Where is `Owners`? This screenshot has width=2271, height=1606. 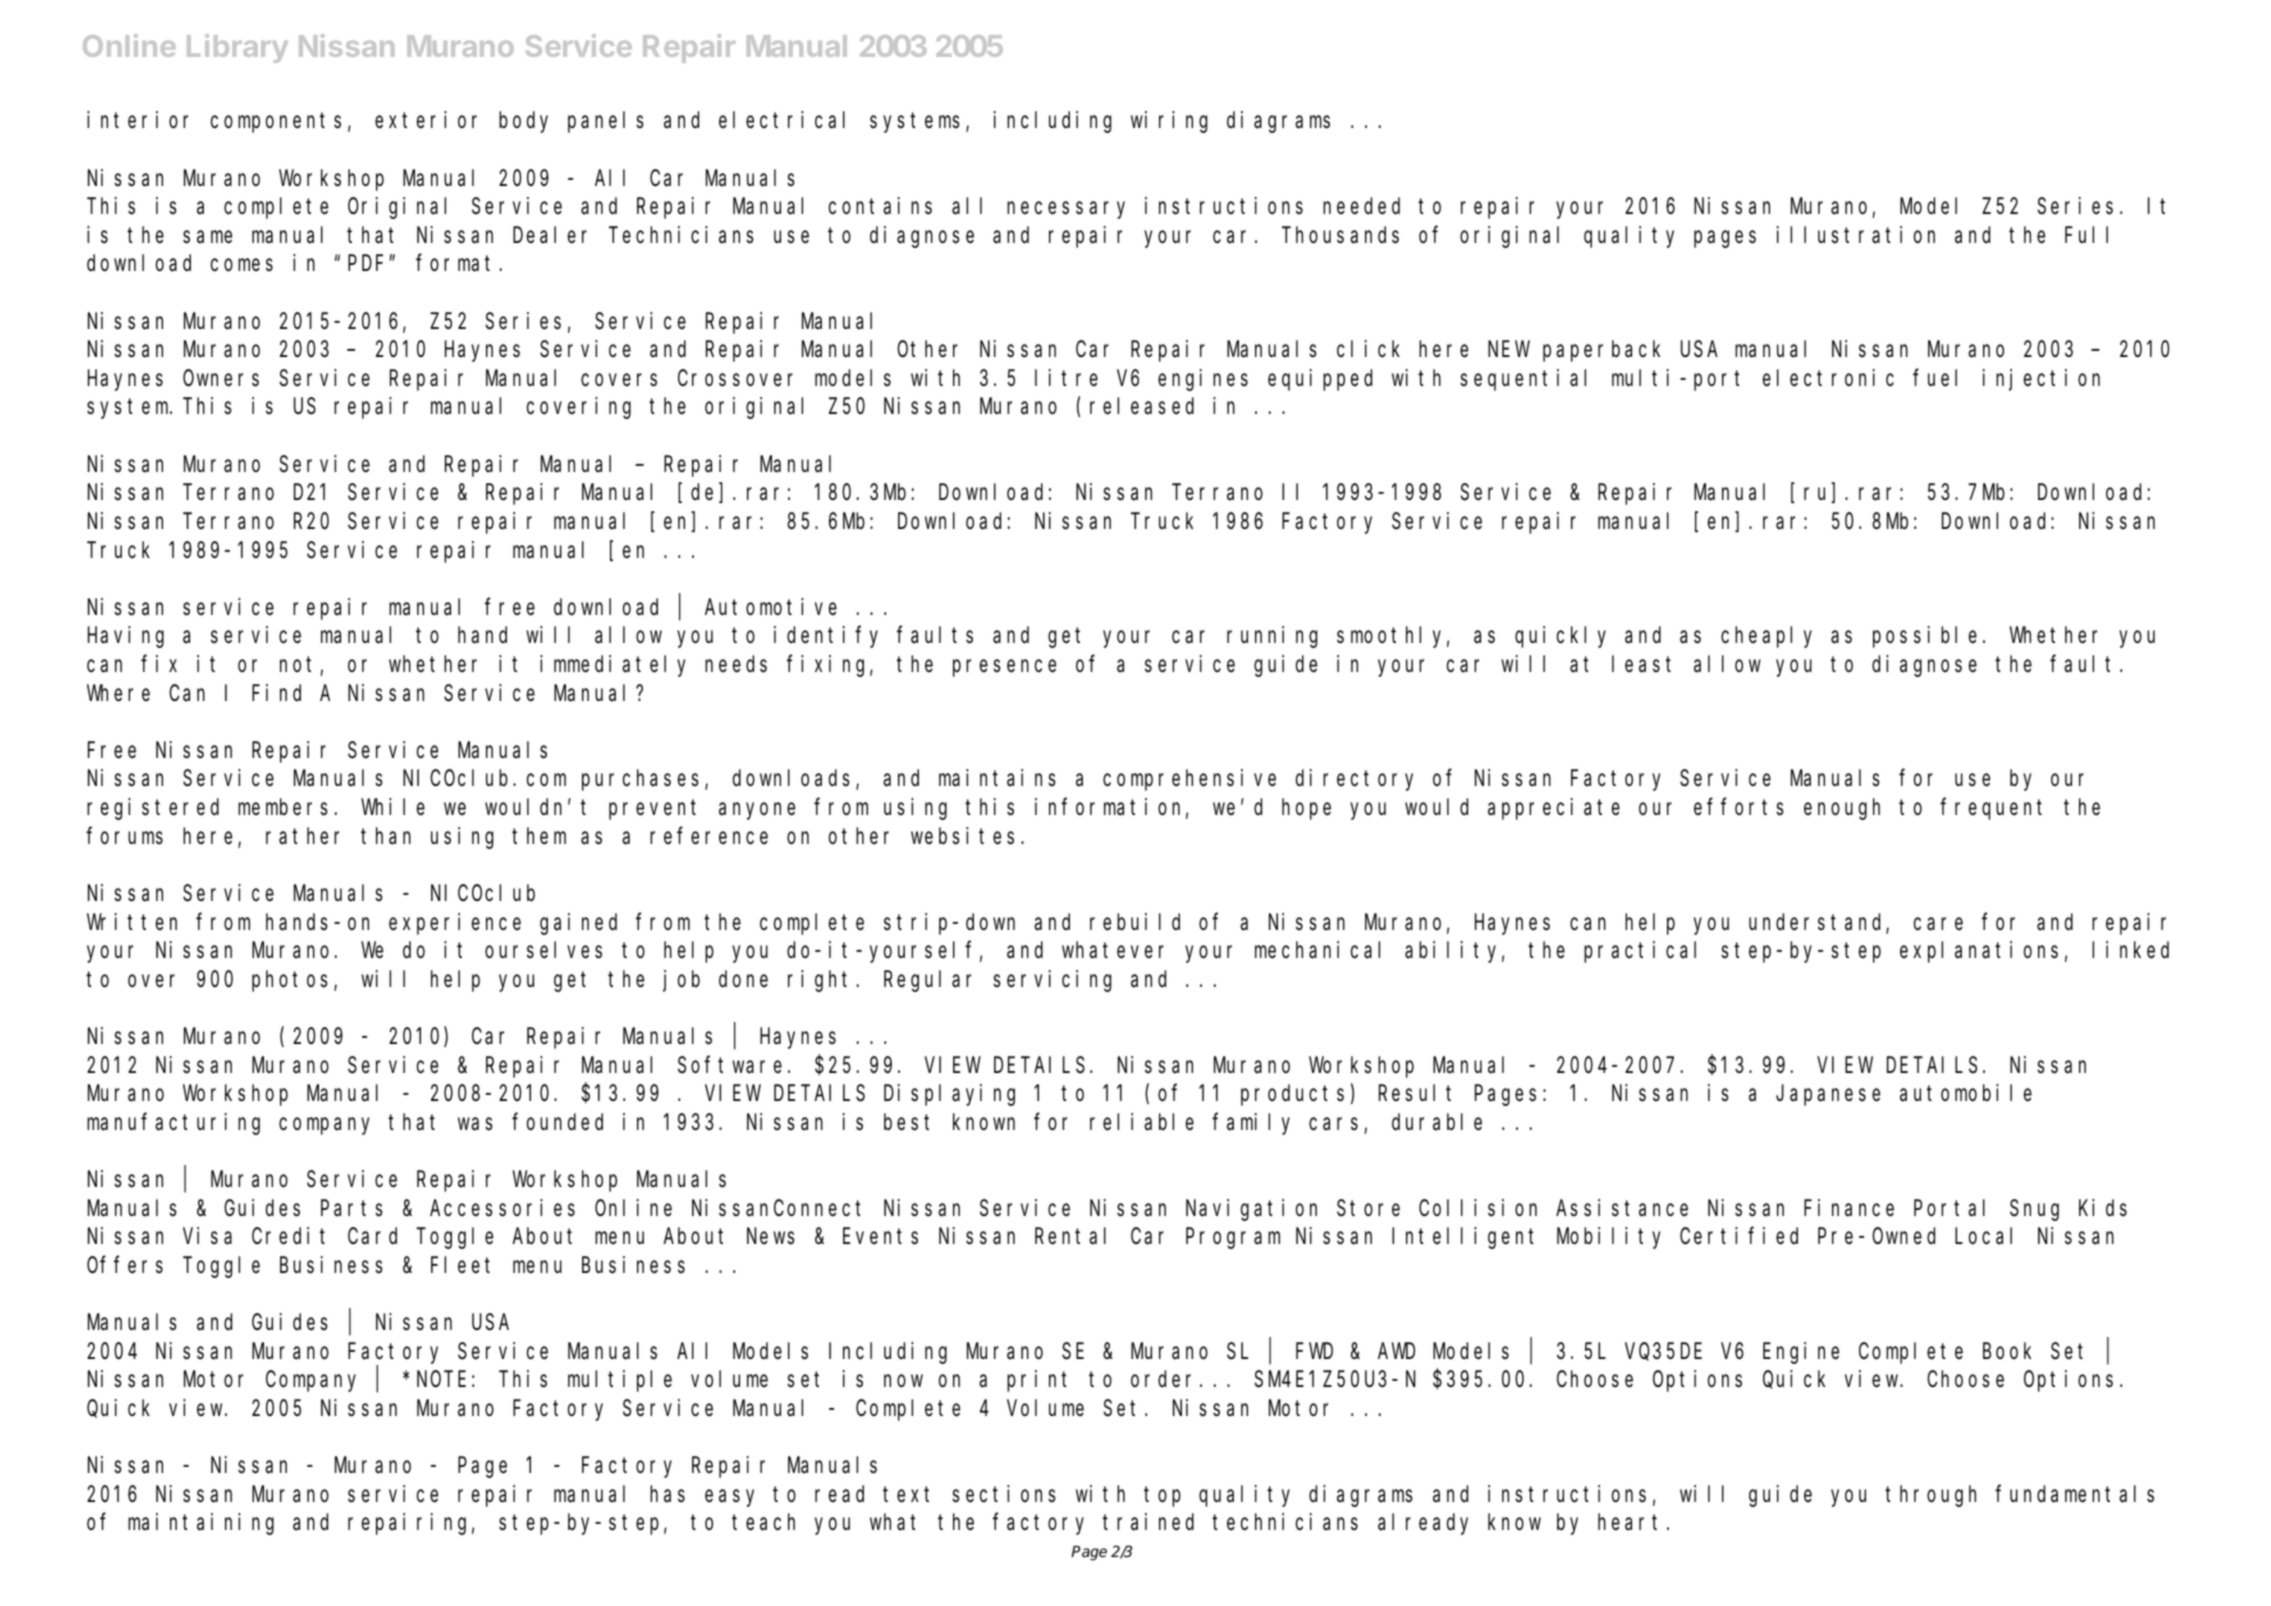
Owners is located at coordinates (221, 379).
